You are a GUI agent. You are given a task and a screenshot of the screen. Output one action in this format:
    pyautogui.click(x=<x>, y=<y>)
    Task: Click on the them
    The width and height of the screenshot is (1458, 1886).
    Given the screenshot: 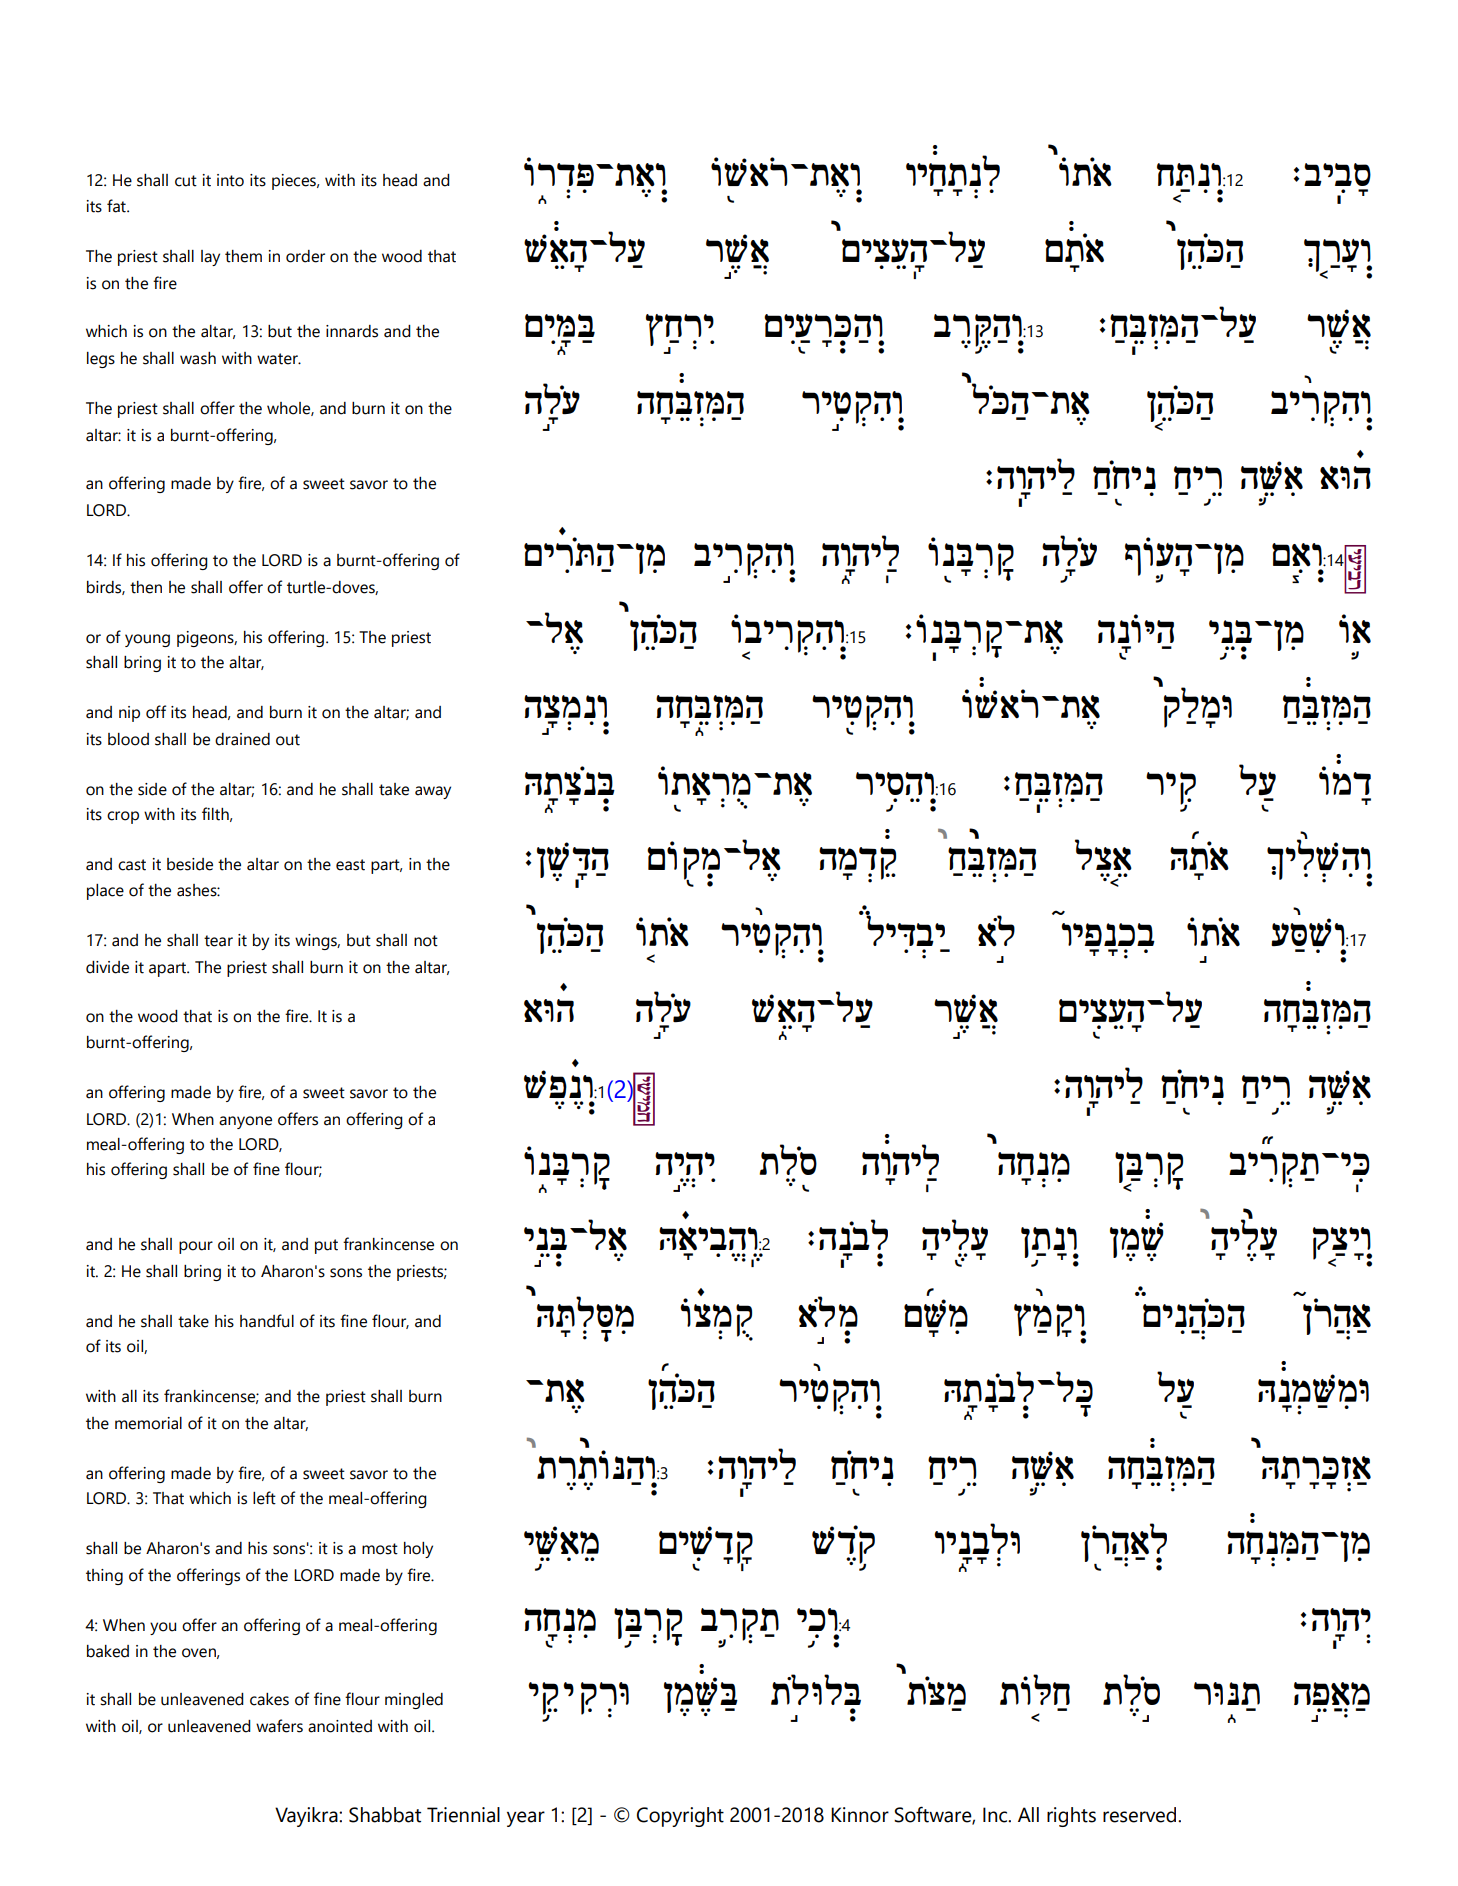 What is the action you would take?
    pyautogui.click(x=243, y=256)
